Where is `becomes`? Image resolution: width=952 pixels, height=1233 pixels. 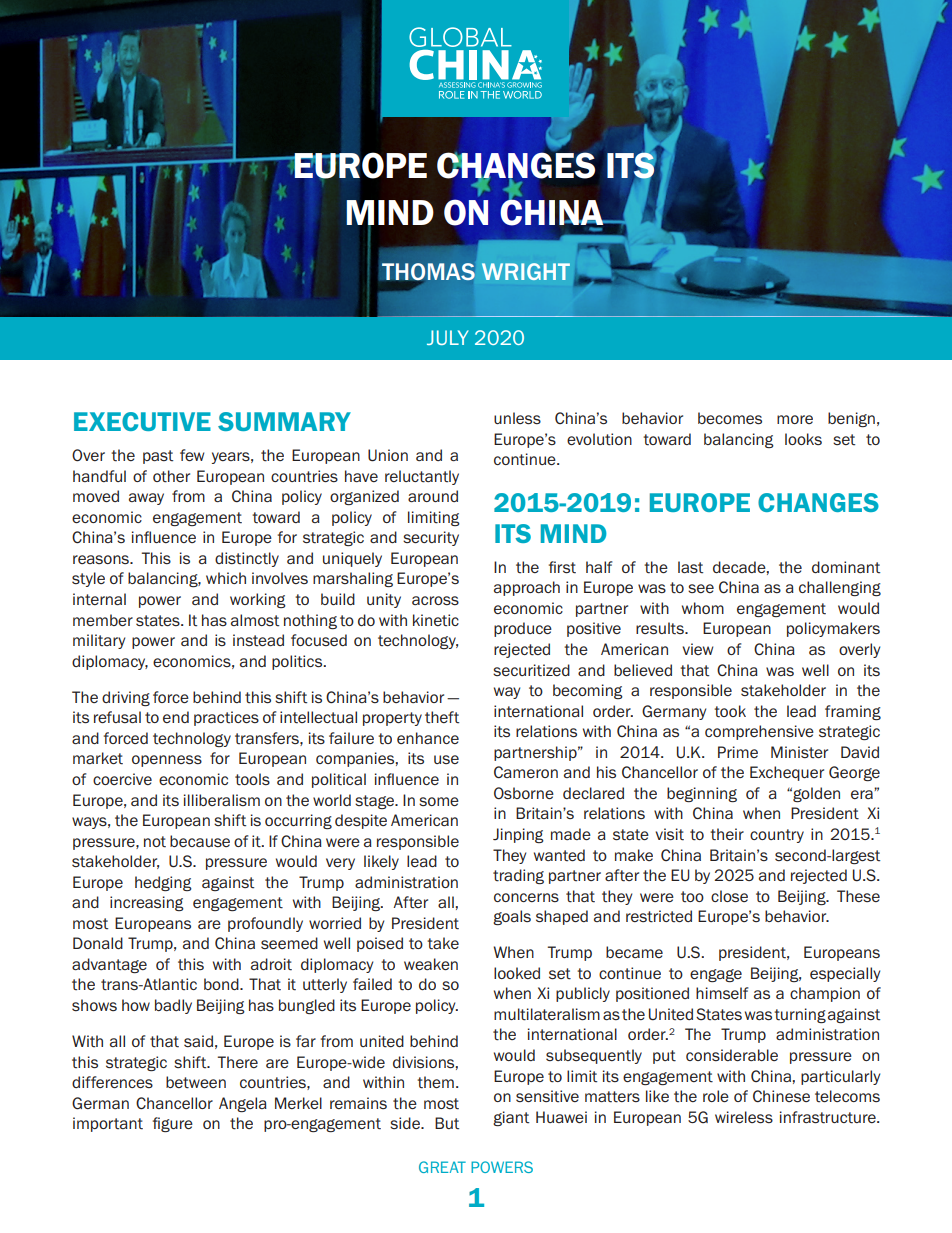 becomes is located at coordinates (730, 418).
